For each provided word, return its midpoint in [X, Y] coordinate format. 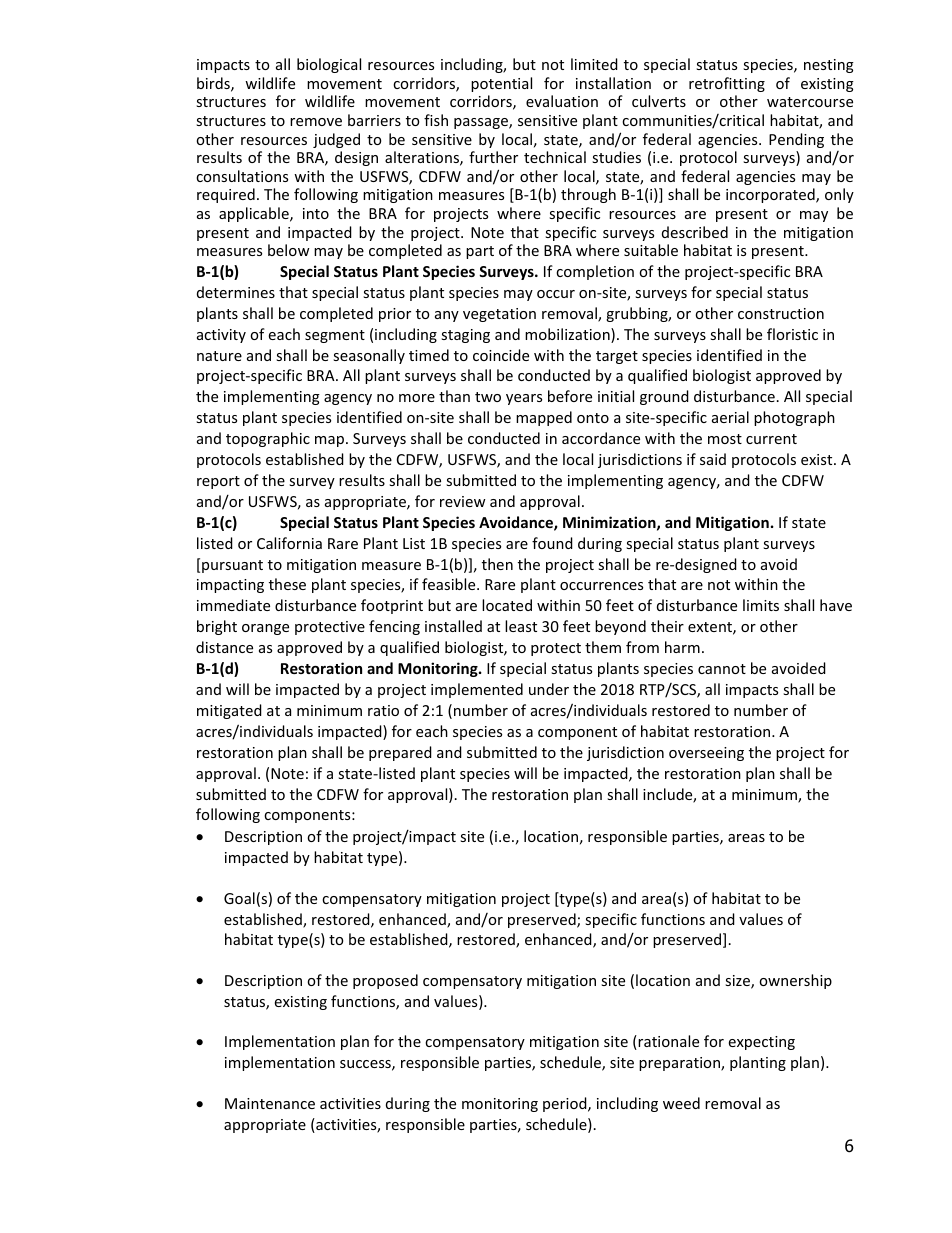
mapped [544, 418]
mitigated [229, 711]
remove [316, 122]
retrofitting [727, 84]
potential [501, 84]
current [771, 439]
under [549, 689]
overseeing [706, 754]
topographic [268, 439]
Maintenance [270, 1103]
